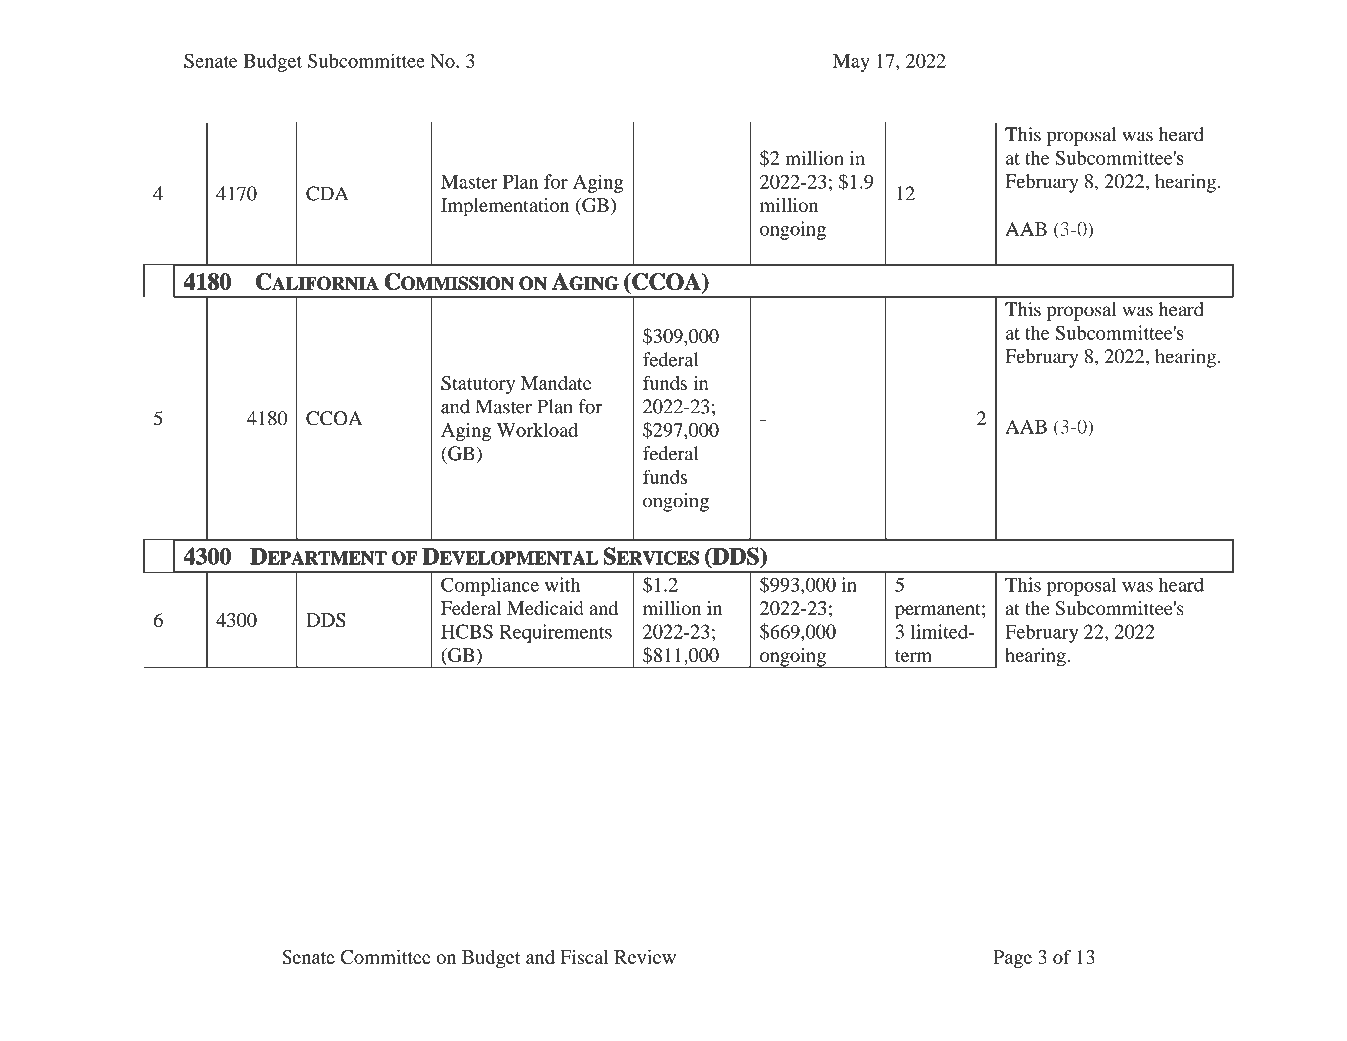 This screenshot has height=1041, width=1347. Describe the element at coordinates (537, 430) in the screenshot. I see `Workload` at that location.
